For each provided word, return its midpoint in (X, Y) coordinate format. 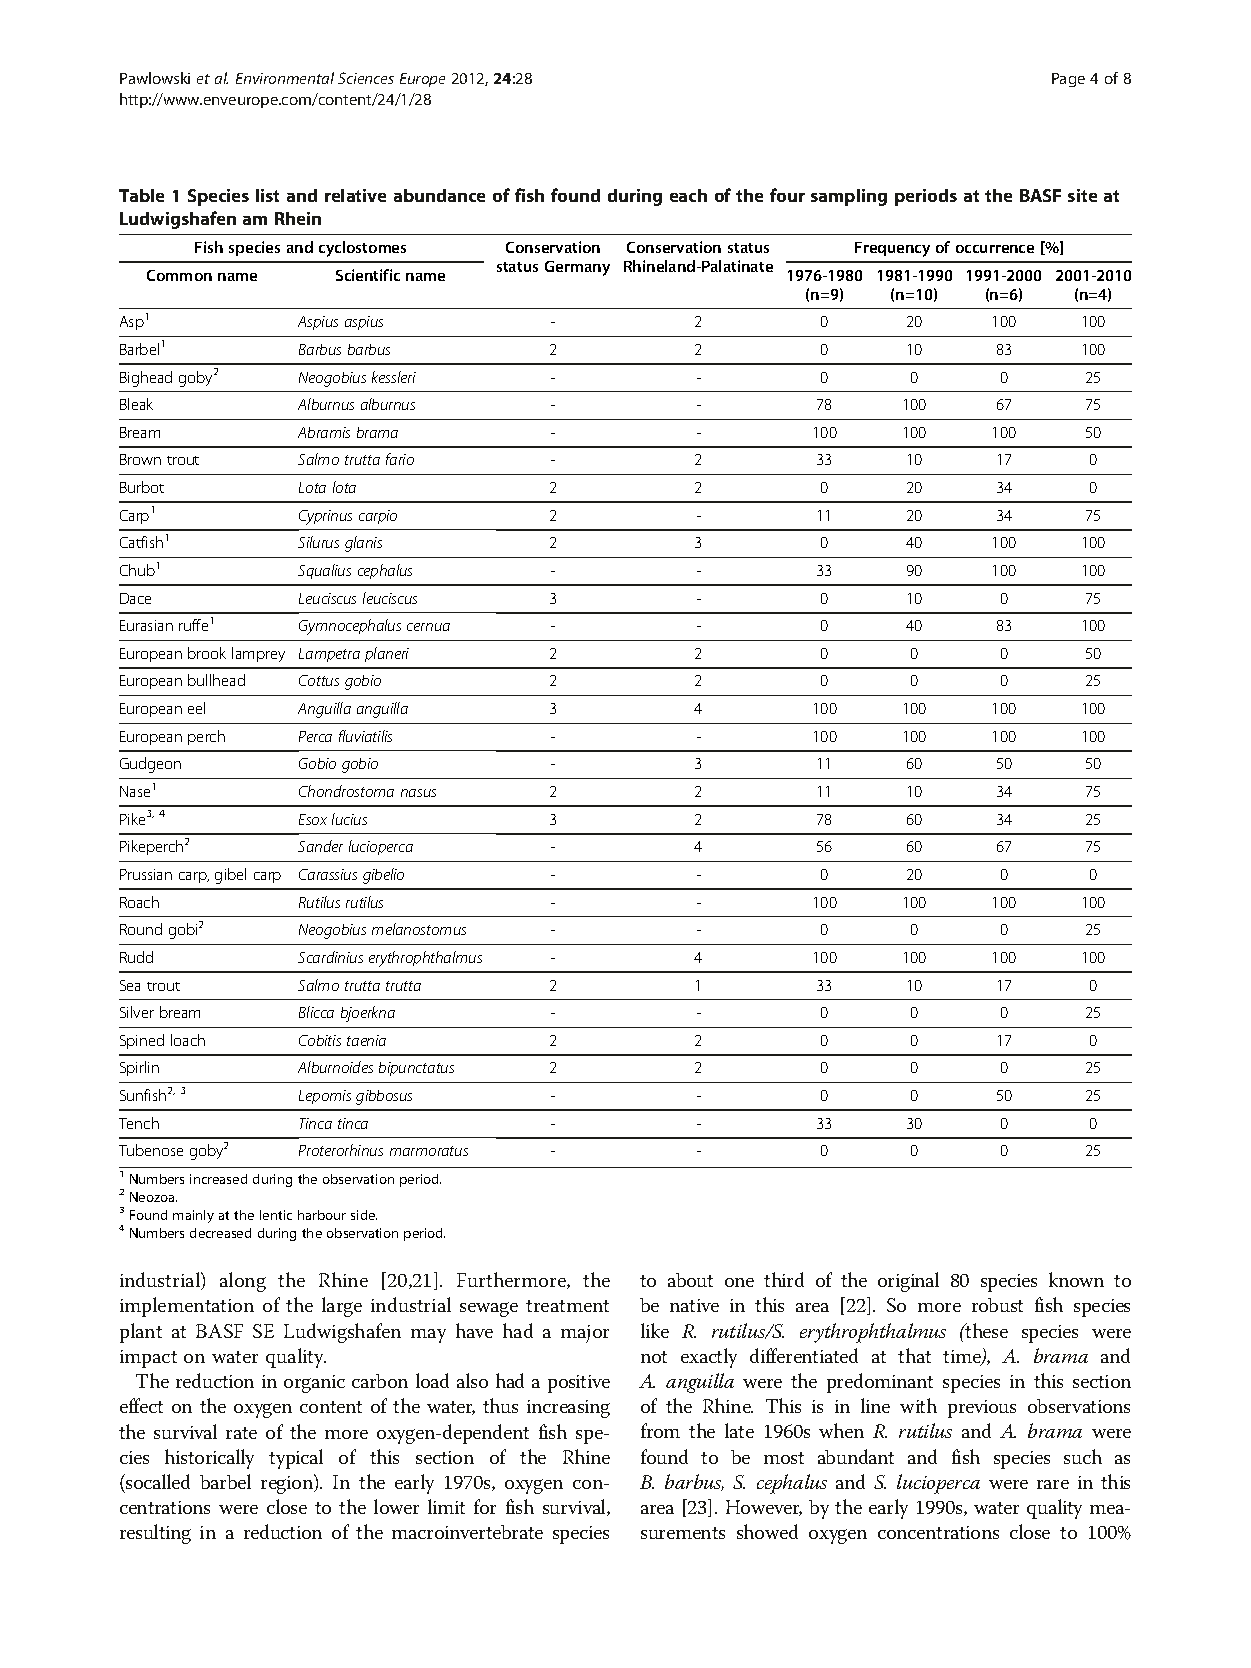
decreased (220, 1233)
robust (997, 1305)
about (690, 1280)
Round (141, 929)
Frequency (892, 249)
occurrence (995, 249)
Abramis (324, 432)
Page (1068, 80)
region (288, 1484)
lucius (349, 819)
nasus (418, 793)
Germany (577, 268)
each (688, 195)
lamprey (258, 654)
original (908, 1282)
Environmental (285, 78)
